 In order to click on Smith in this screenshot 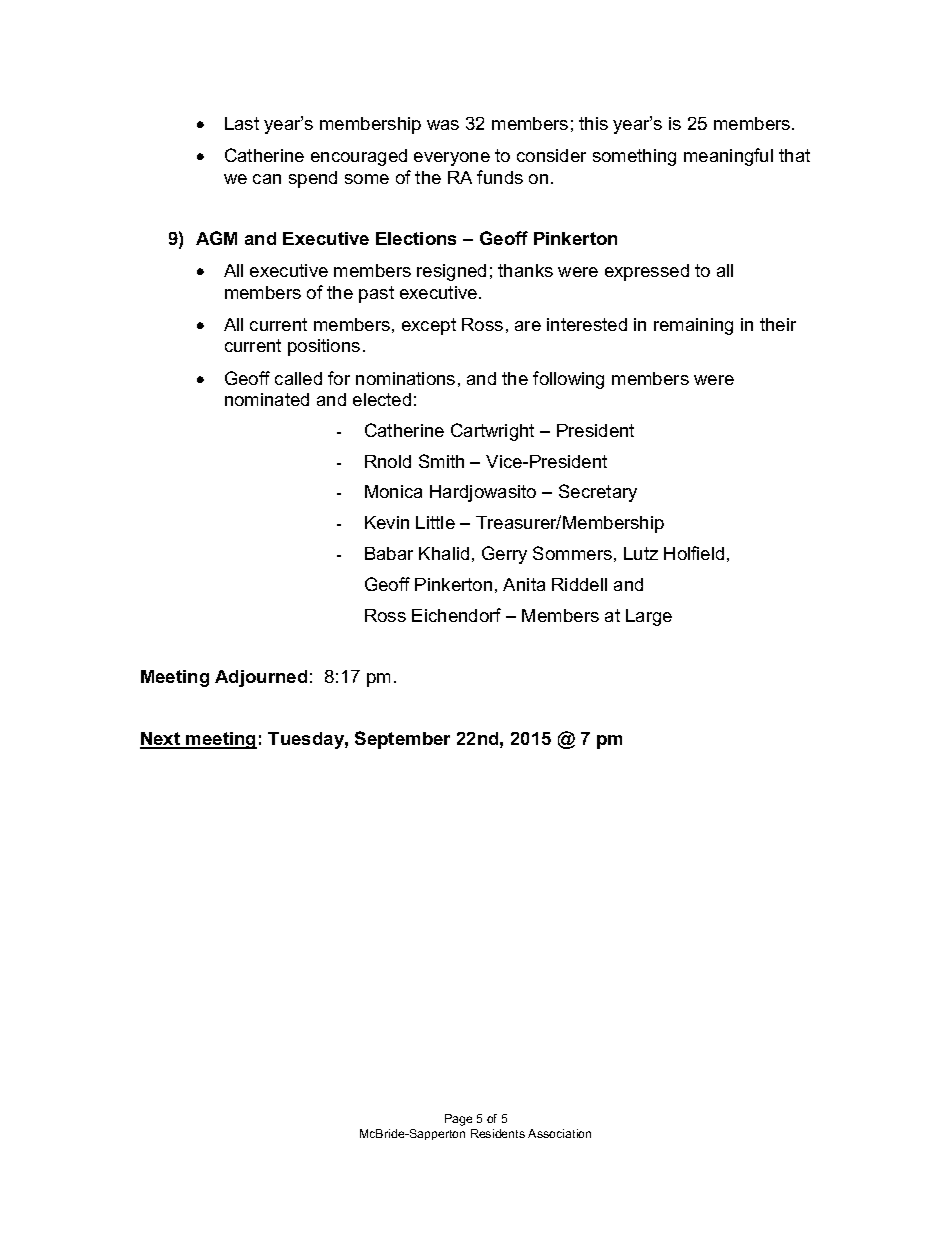, I will do `click(441, 461)`.
